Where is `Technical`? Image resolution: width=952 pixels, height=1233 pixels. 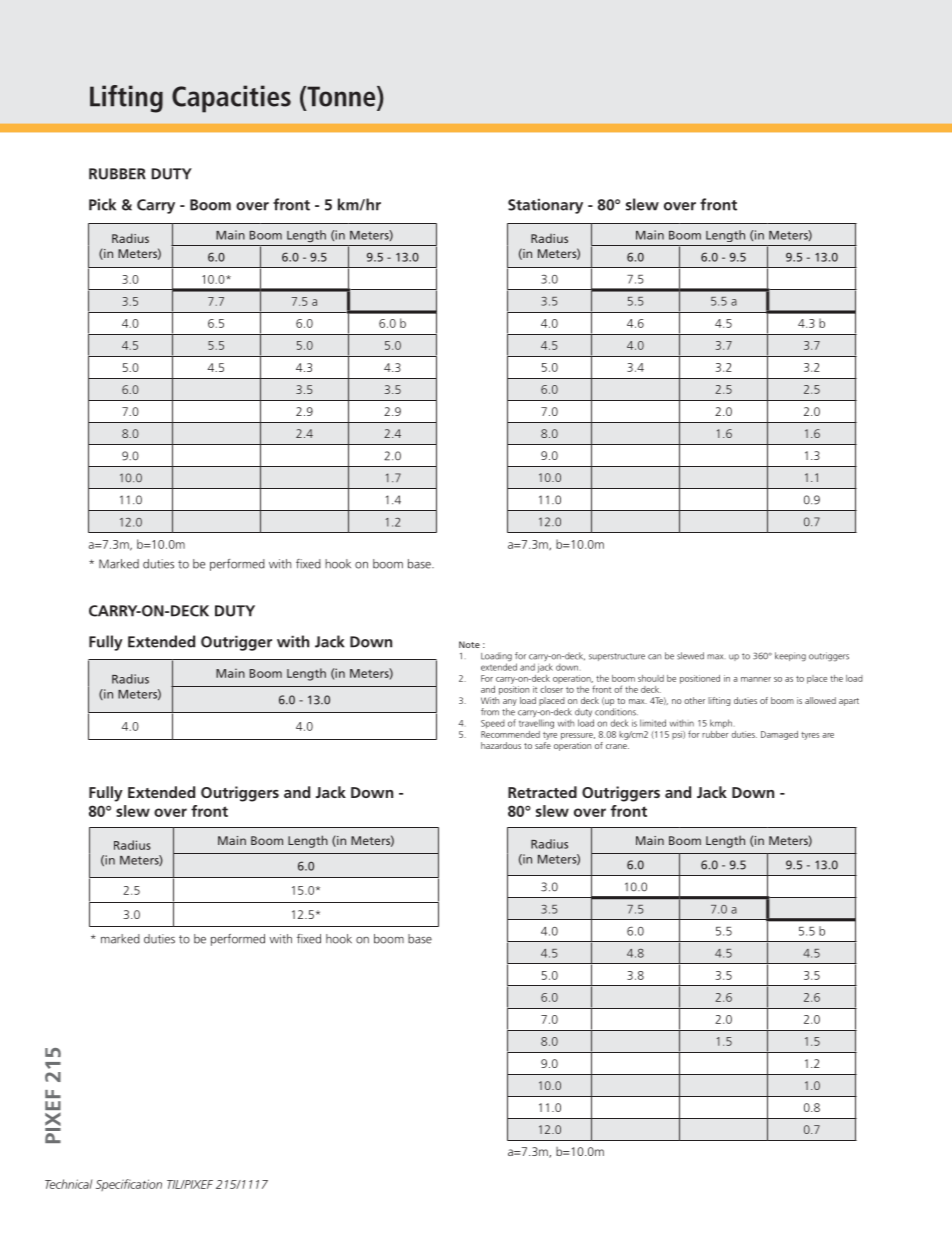 Technical is located at coordinates (68, 1184).
